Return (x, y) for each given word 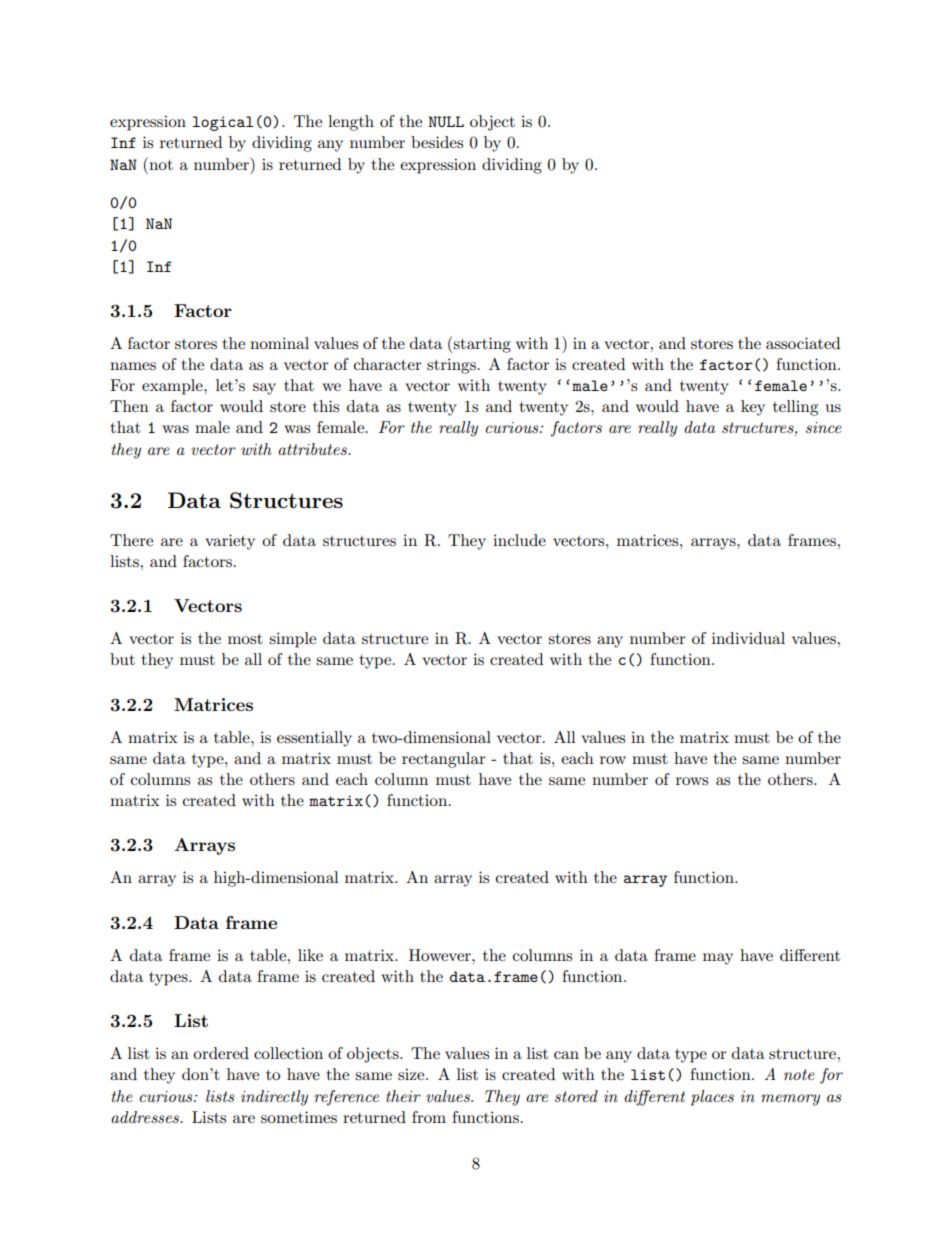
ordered (221, 1053)
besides (437, 142)
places (712, 1098)
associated (803, 343)
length (351, 123)
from (429, 1117)
